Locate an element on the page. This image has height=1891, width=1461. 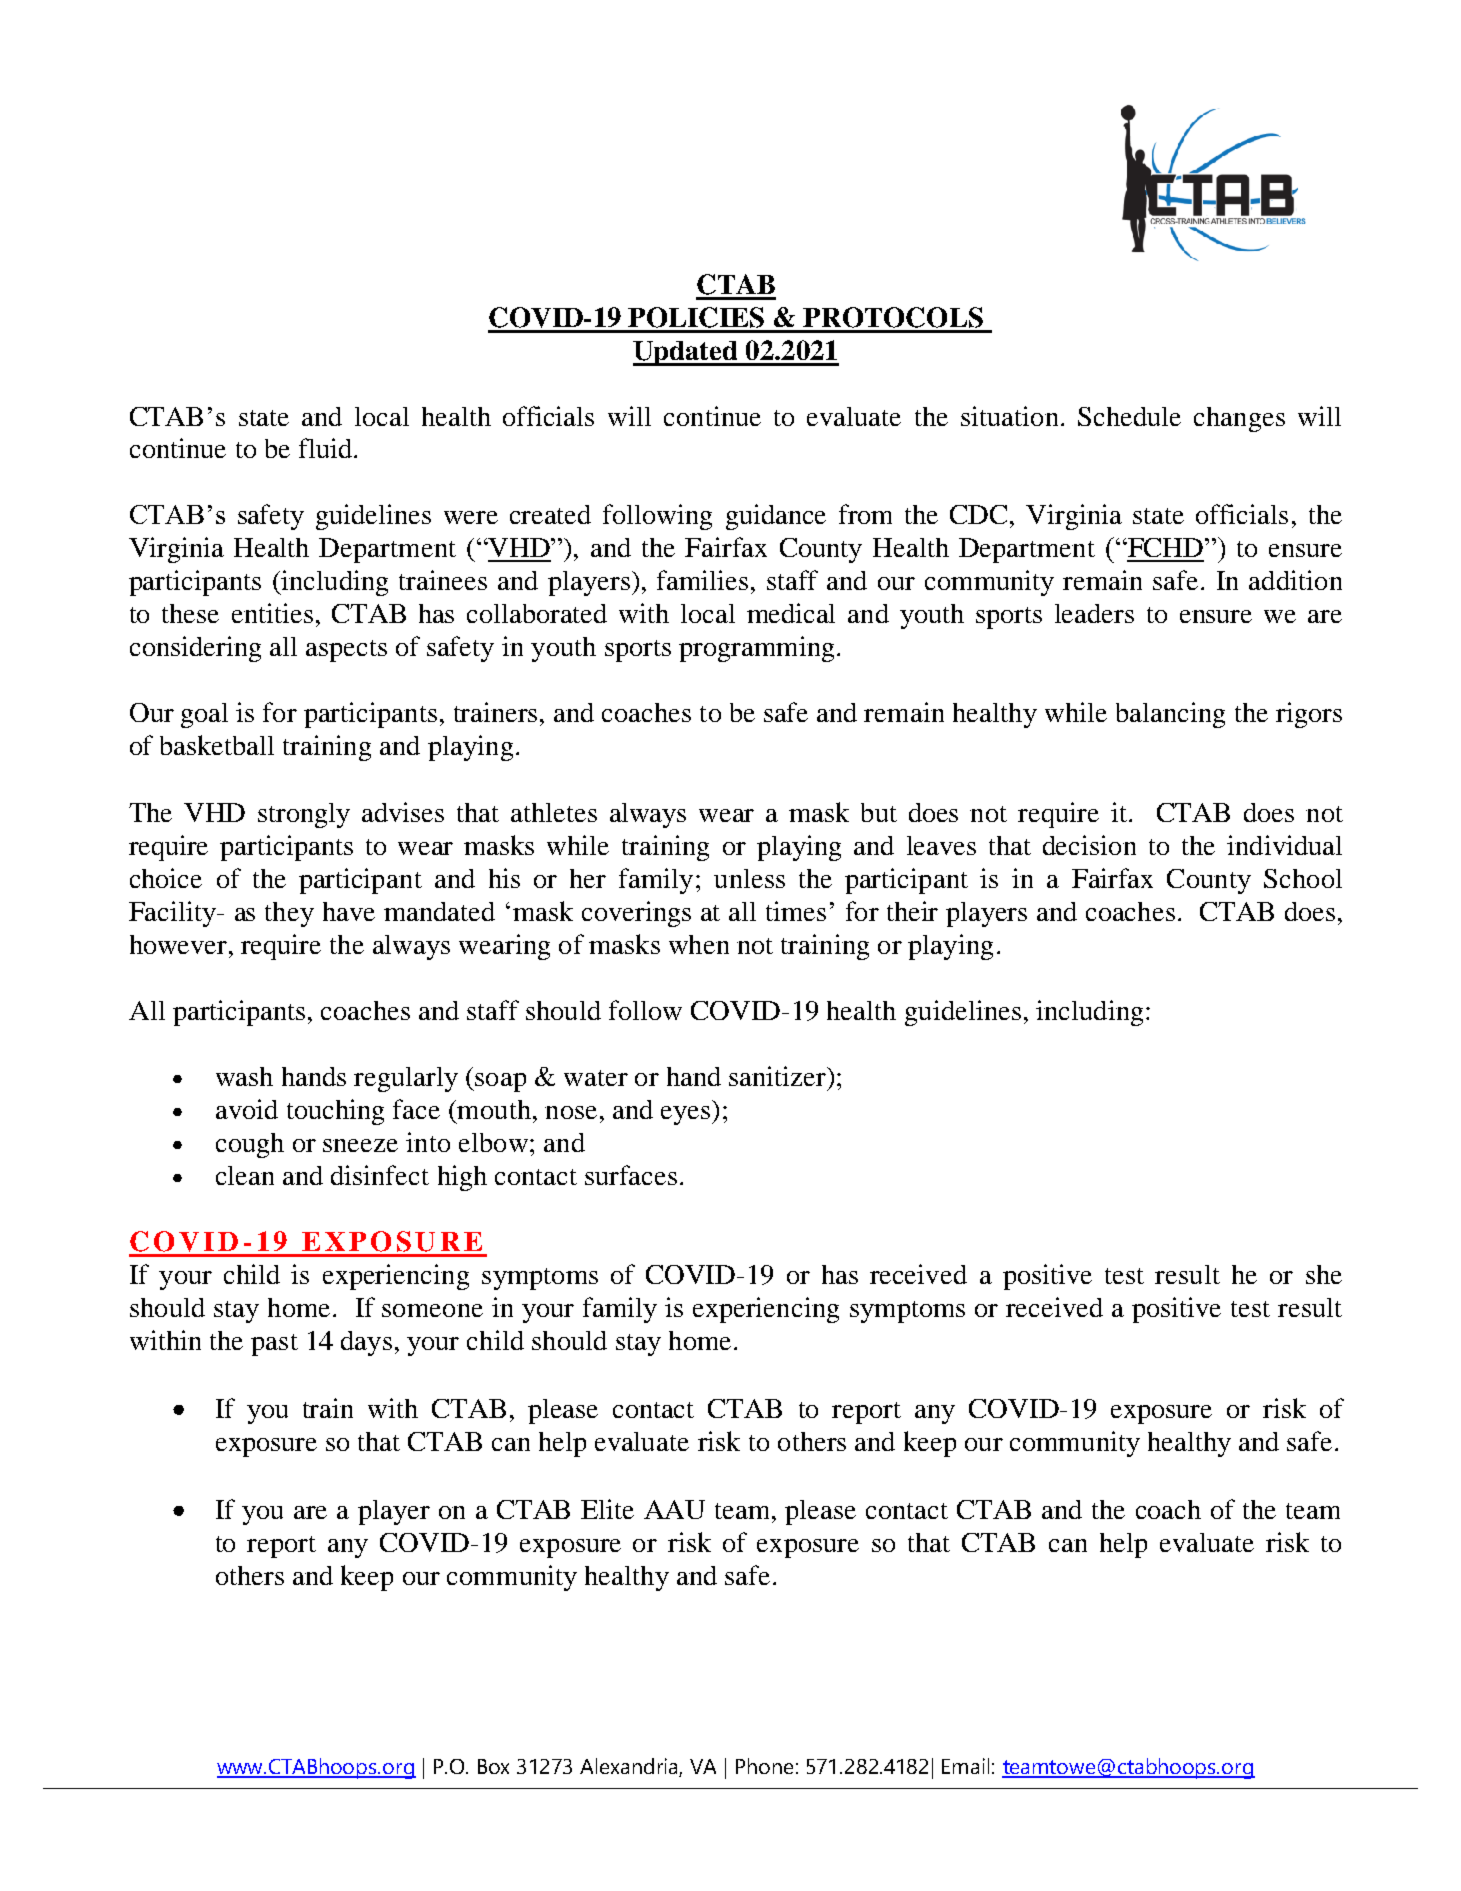
wash is located at coordinates (244, 1076).
